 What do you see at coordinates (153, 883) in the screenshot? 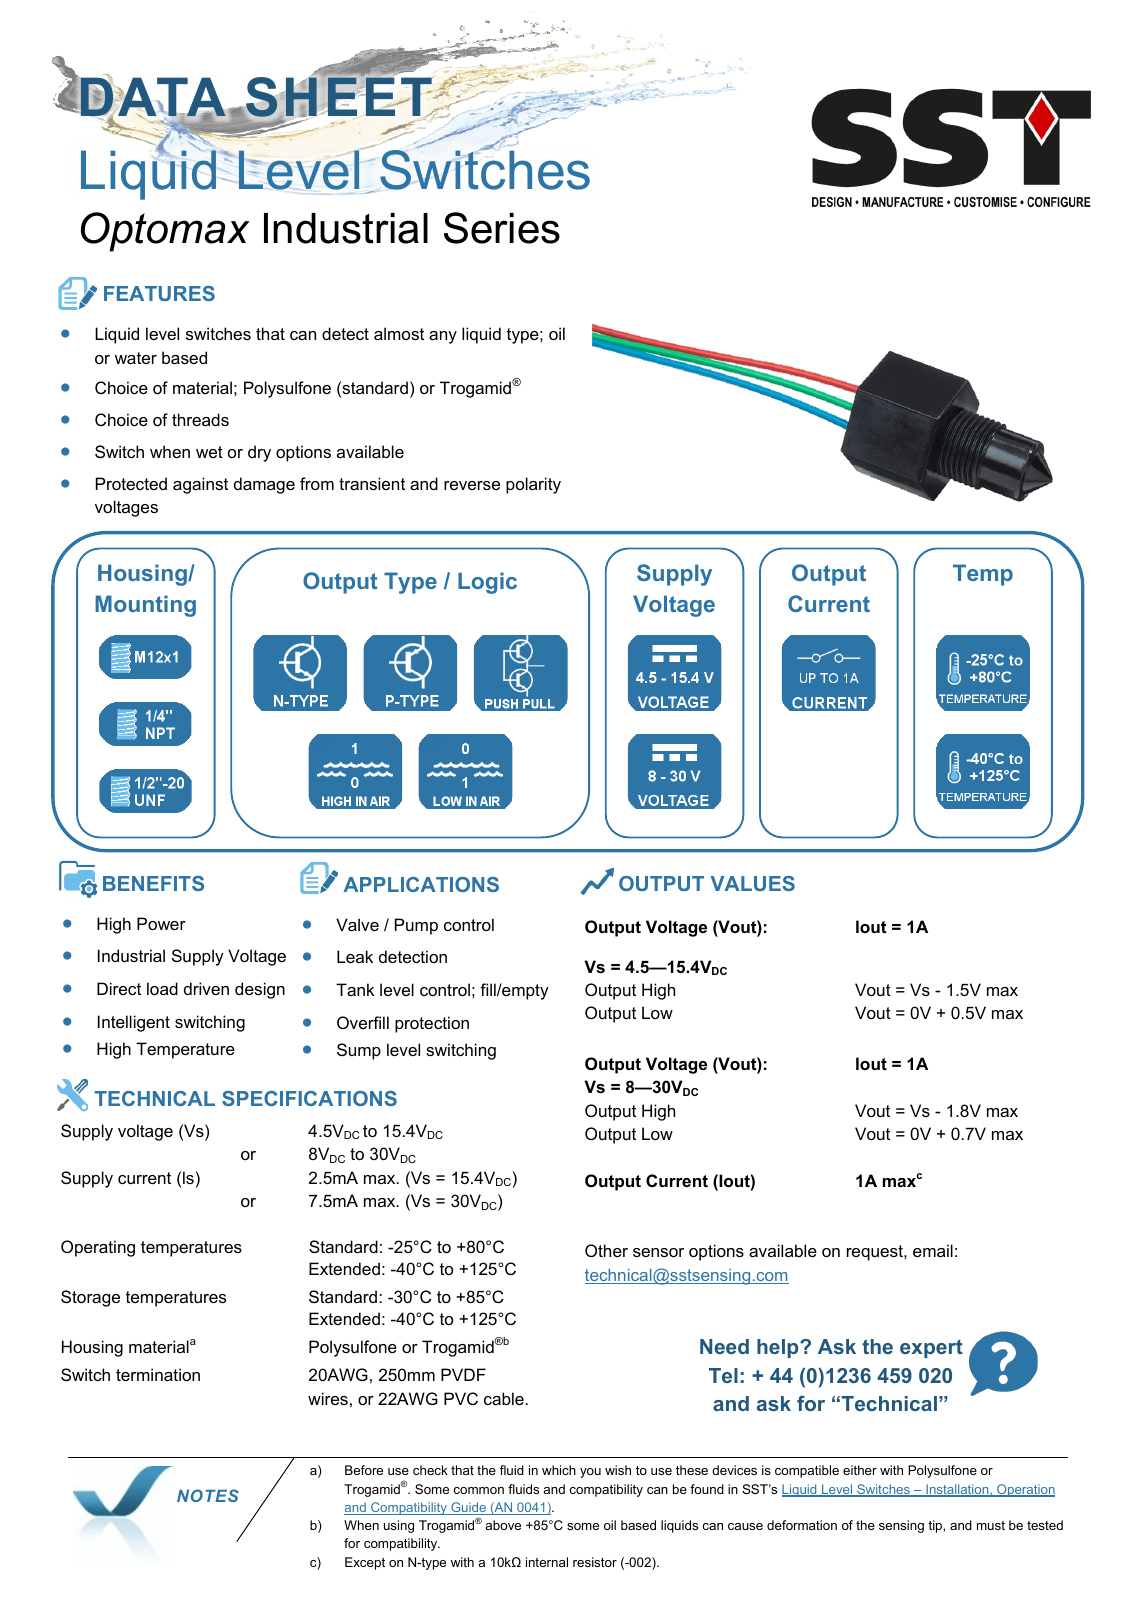
I see `BENEFITS` at bounding box center [153, 883].
